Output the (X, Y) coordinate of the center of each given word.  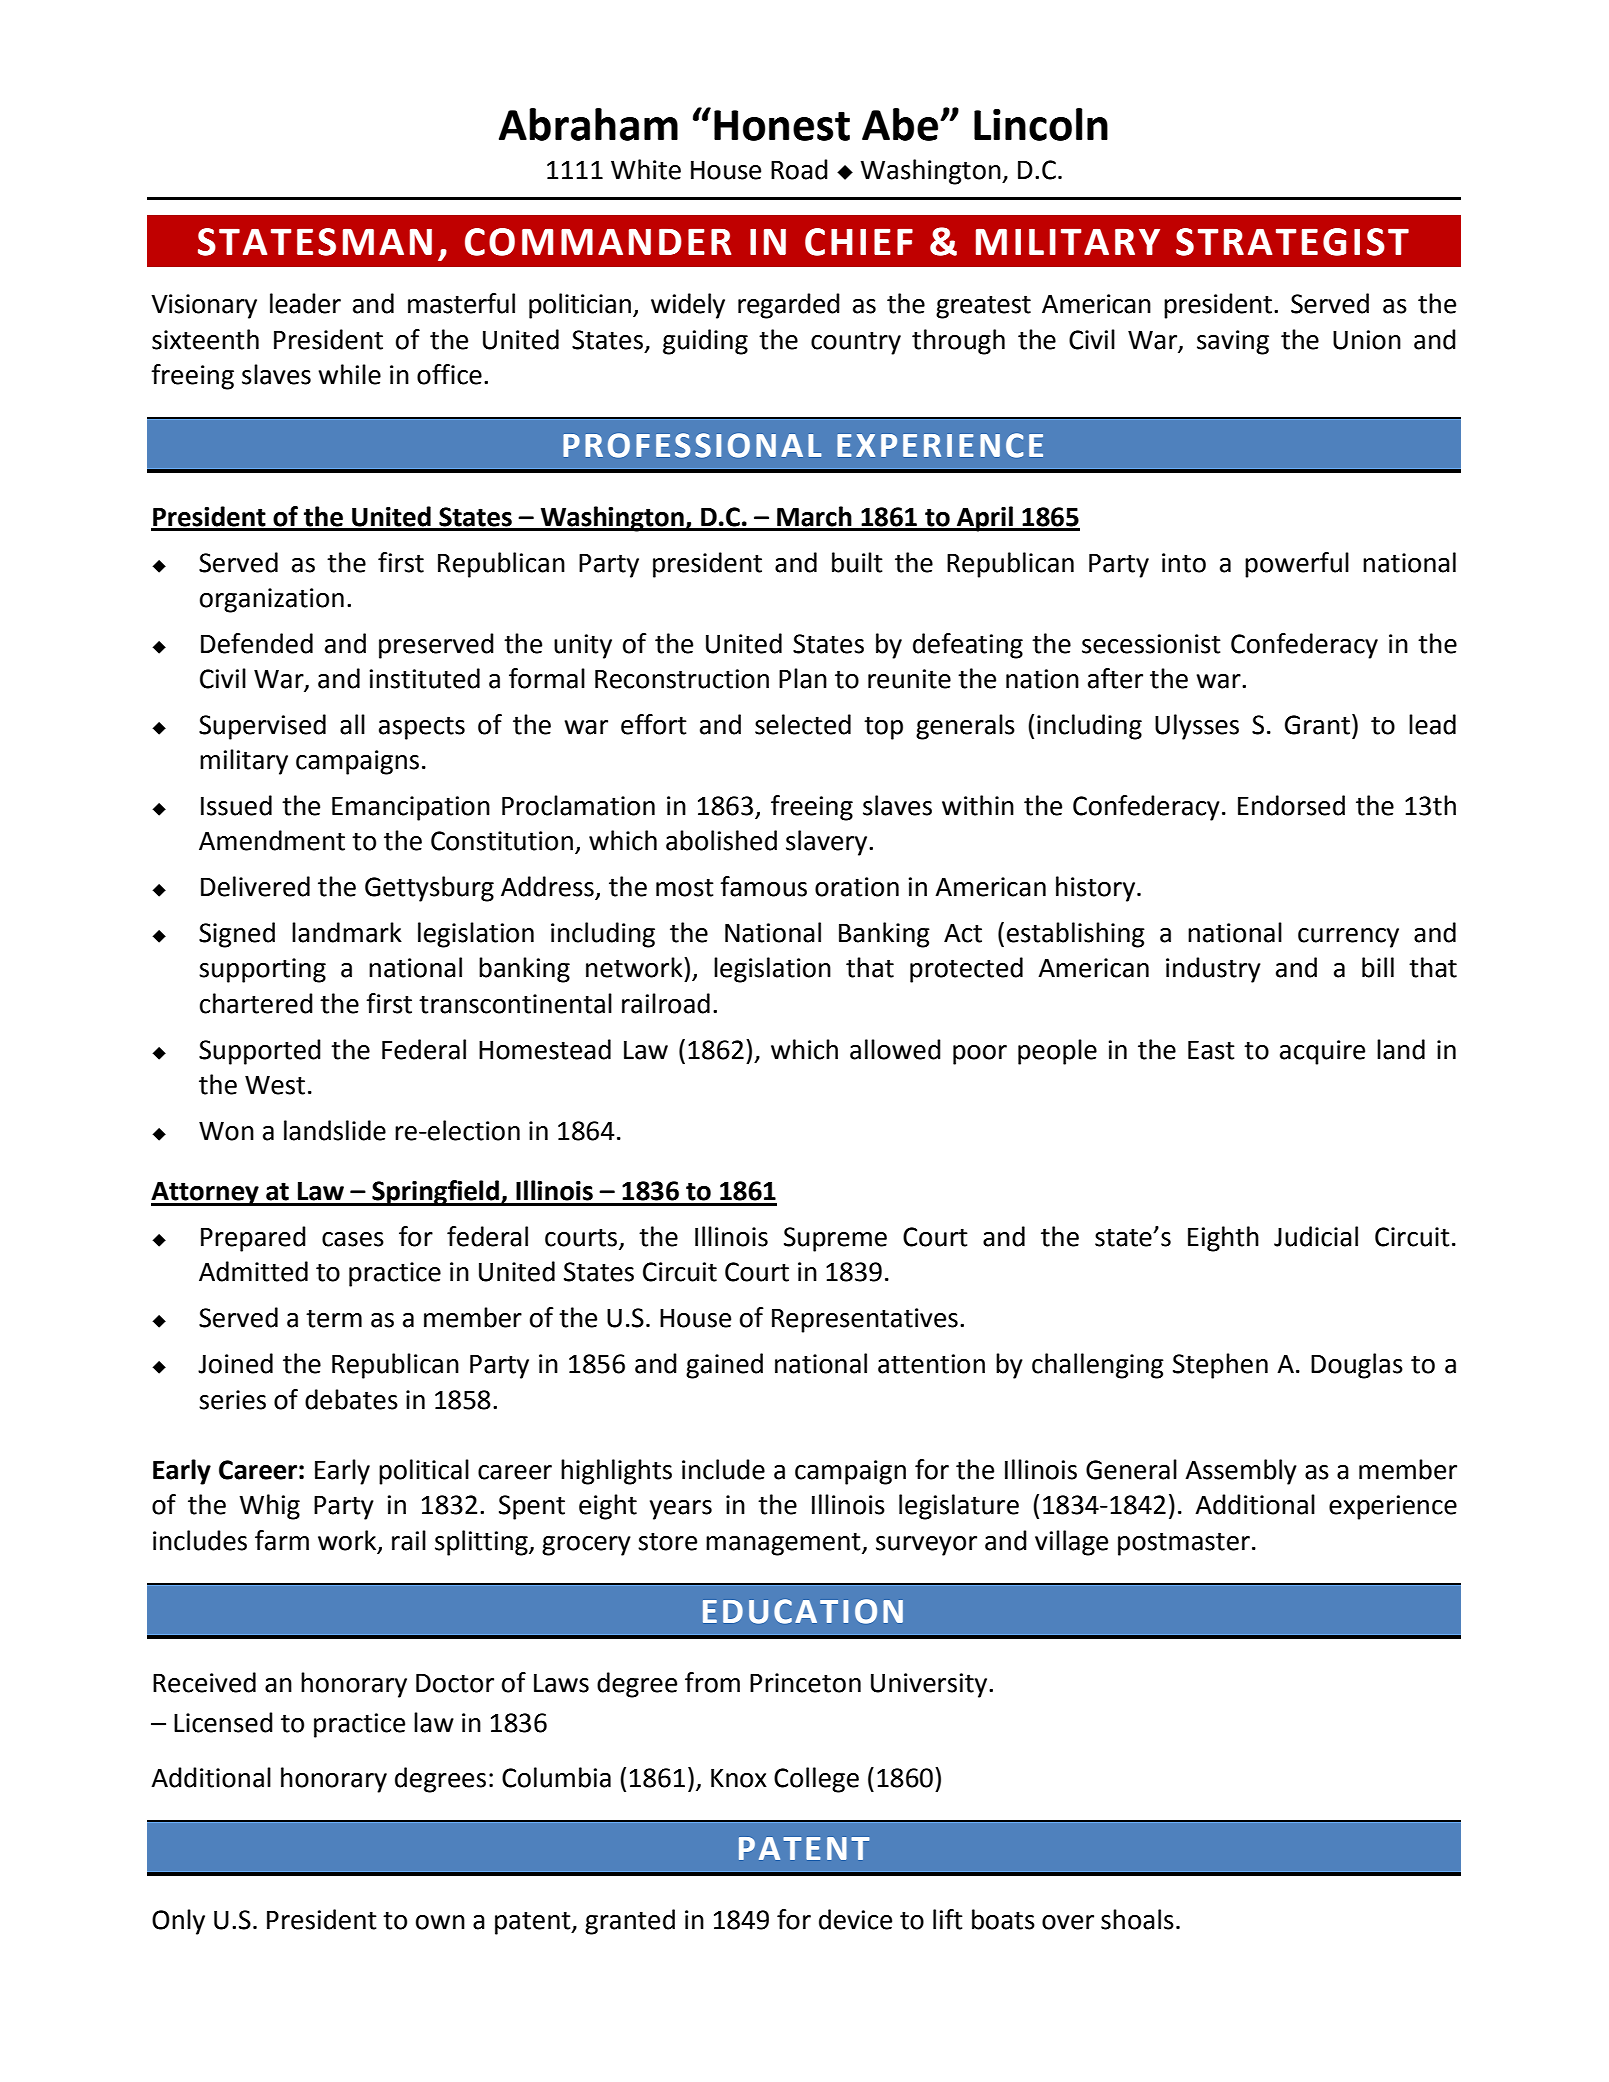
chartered (256, 1003)
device (855, 1919)
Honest (782, 125)
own (440, 1922)
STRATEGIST (1292, 242)
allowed (895, 1049)
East (1211, 1050)
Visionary (204, 306)
